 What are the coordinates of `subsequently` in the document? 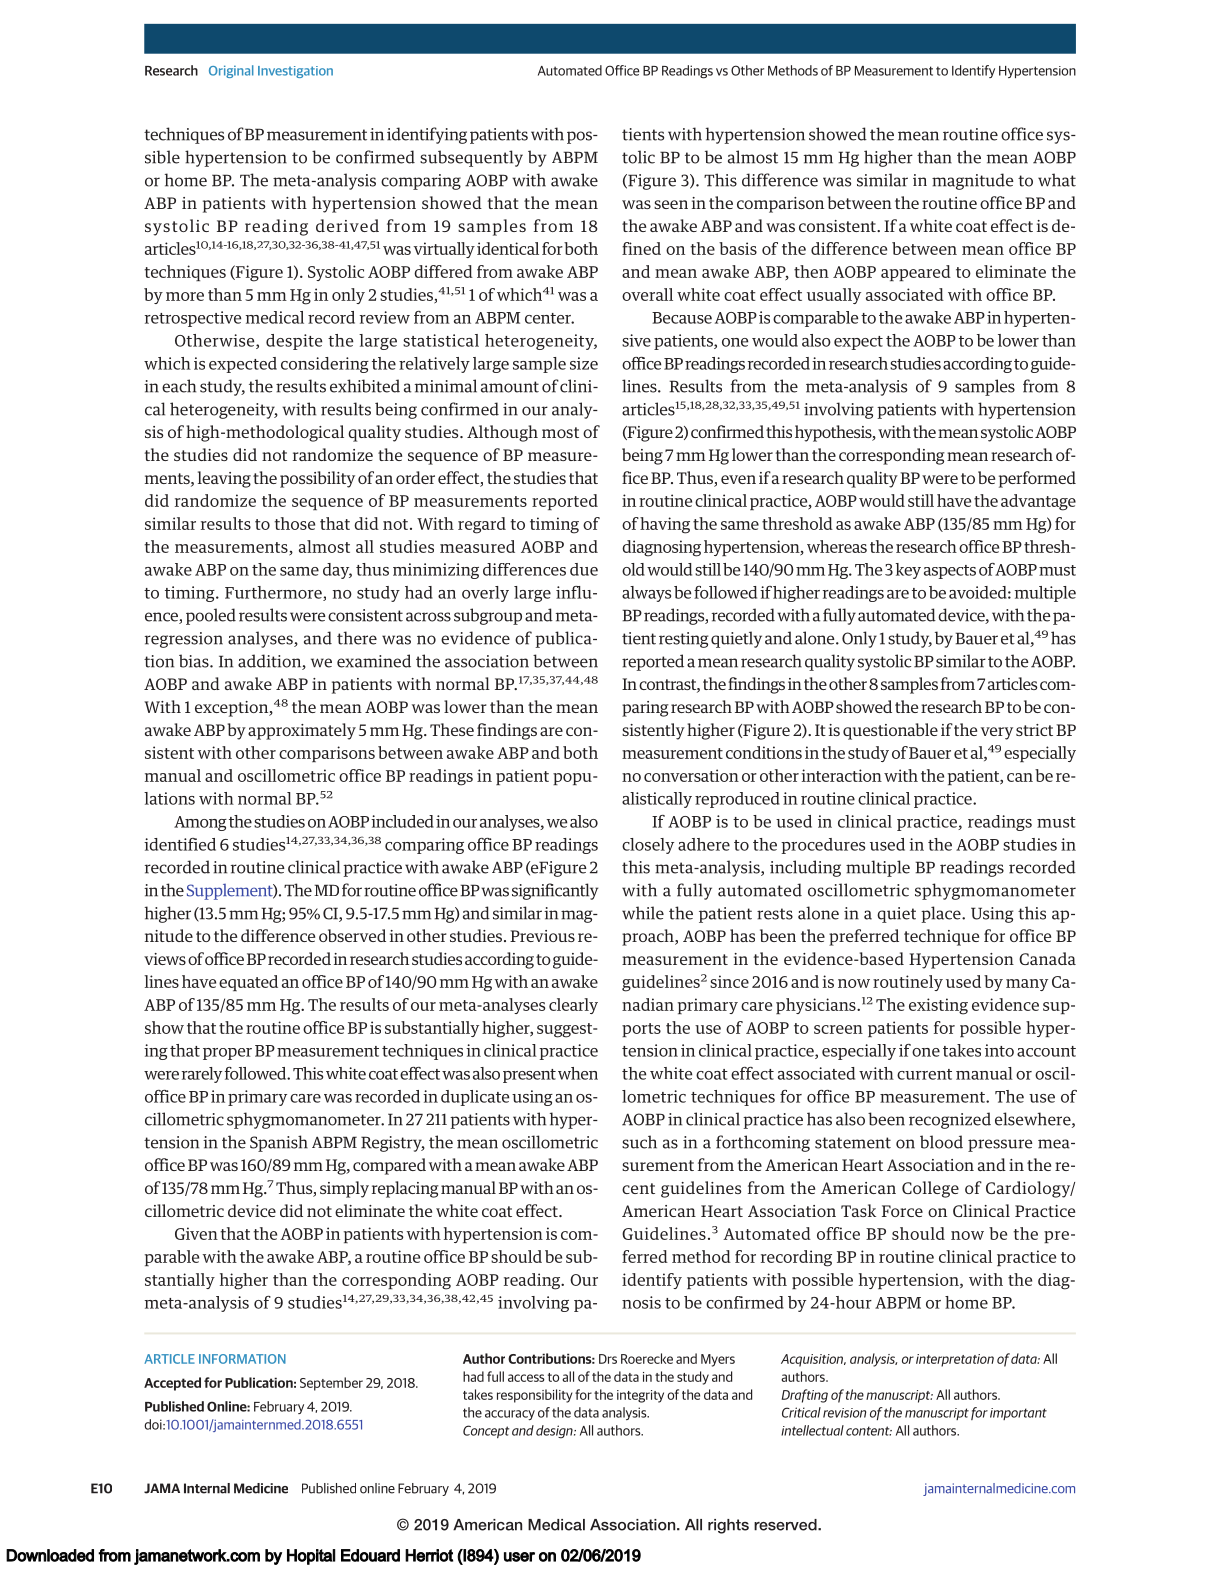 It's located at (471, 158).
